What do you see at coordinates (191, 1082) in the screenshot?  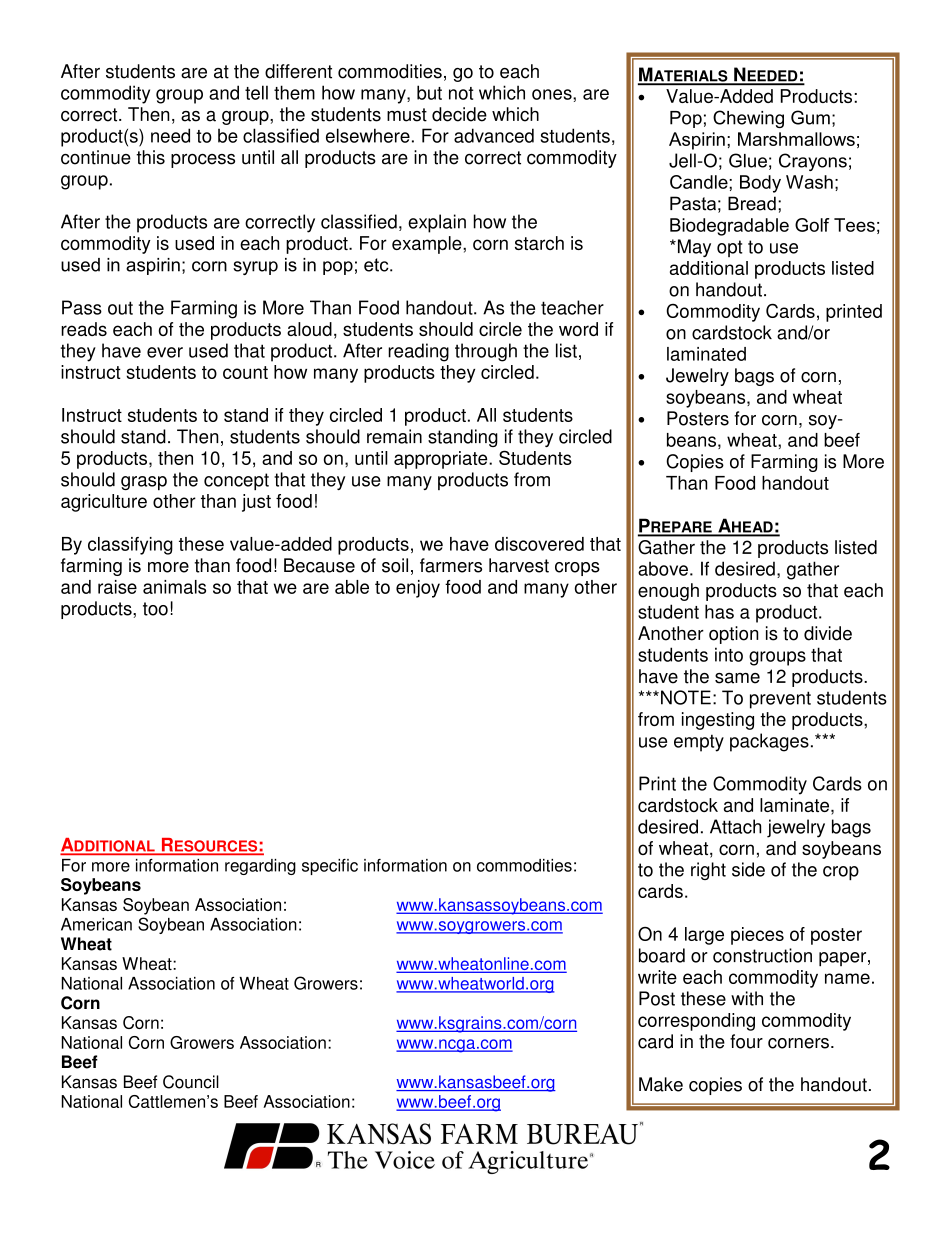 I see `Council` at bounding box center [191, 1082].
